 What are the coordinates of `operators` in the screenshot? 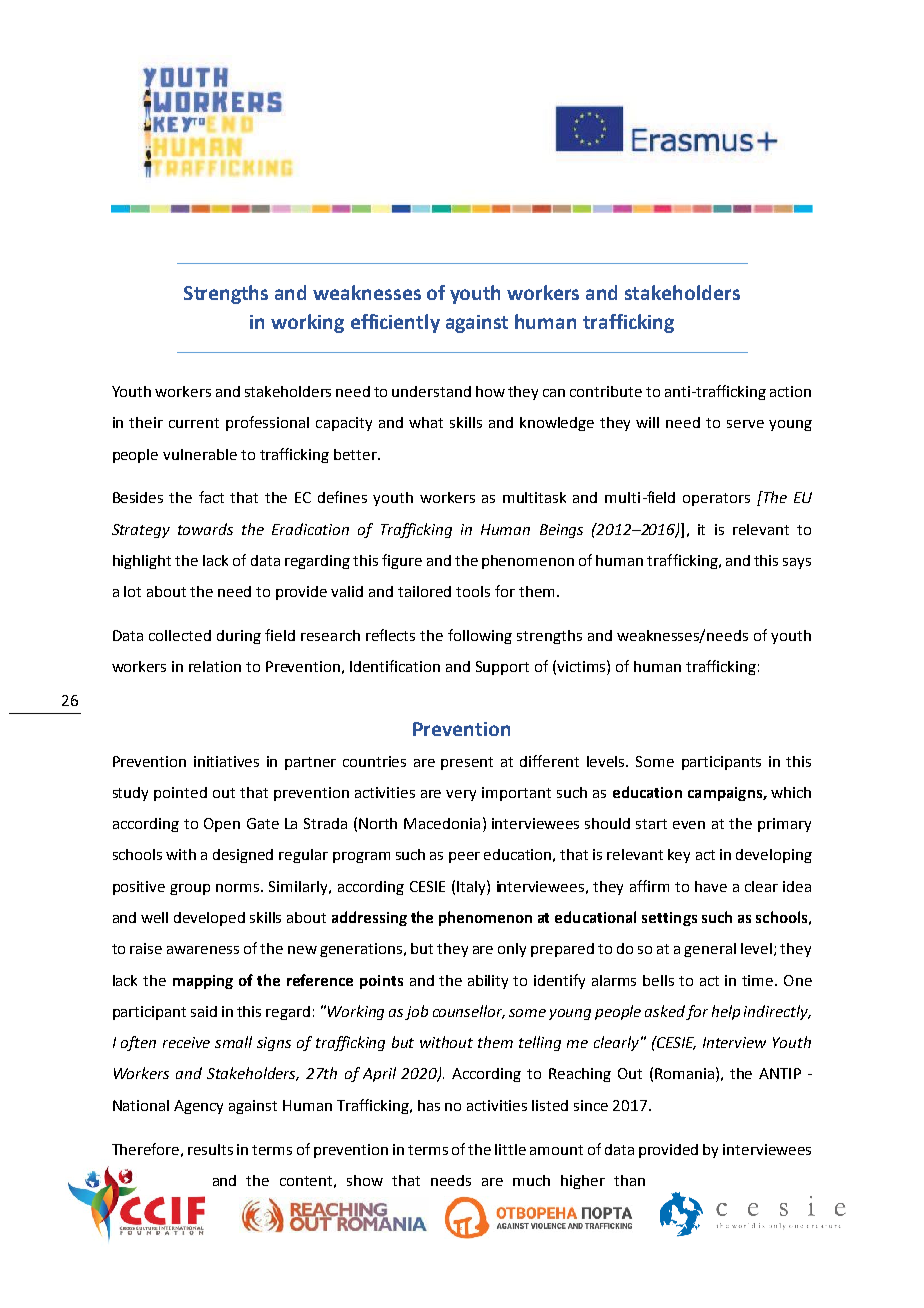 It's located at (716, 499).
